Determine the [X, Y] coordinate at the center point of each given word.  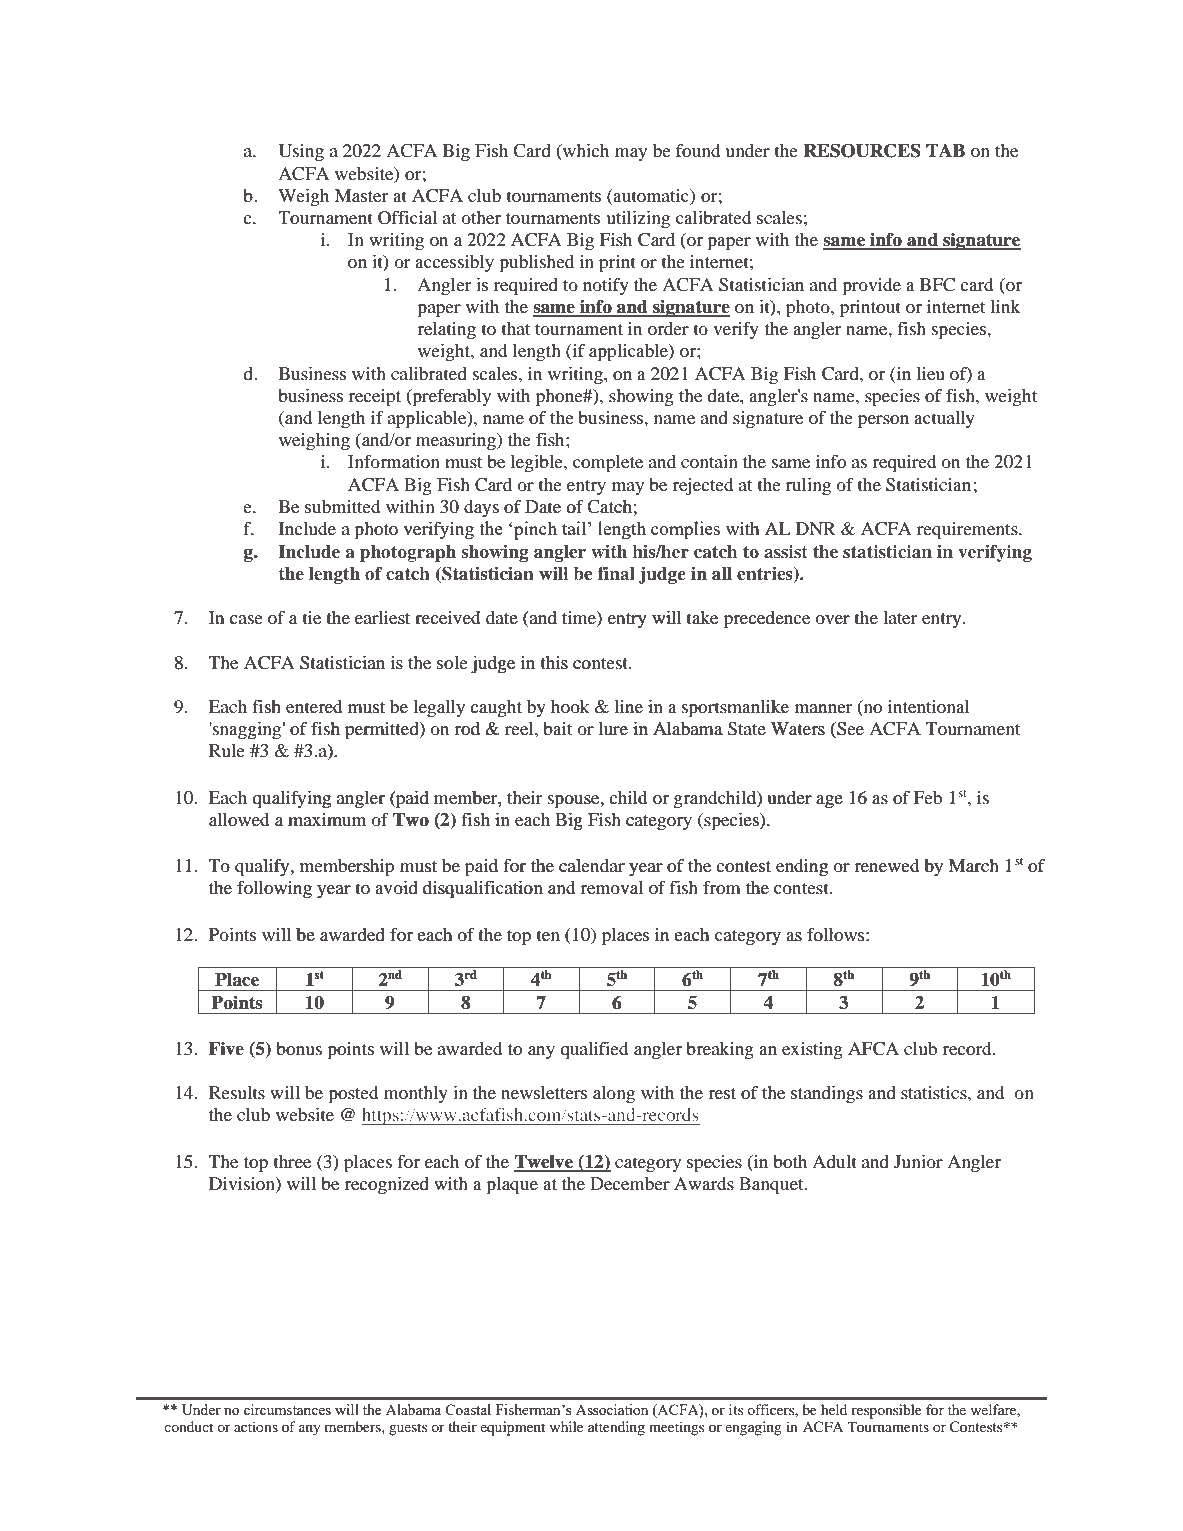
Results [237, 1092]
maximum [327, 819]
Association [612, 1409]
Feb [928, 797]
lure [613, 729]
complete [608, 464]
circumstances [287, 1409]
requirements [968, 531]
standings [827, 1094]
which [585, 152]
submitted [342, 506]
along [614, 1094]
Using [301, 153]
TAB [945, 150]
